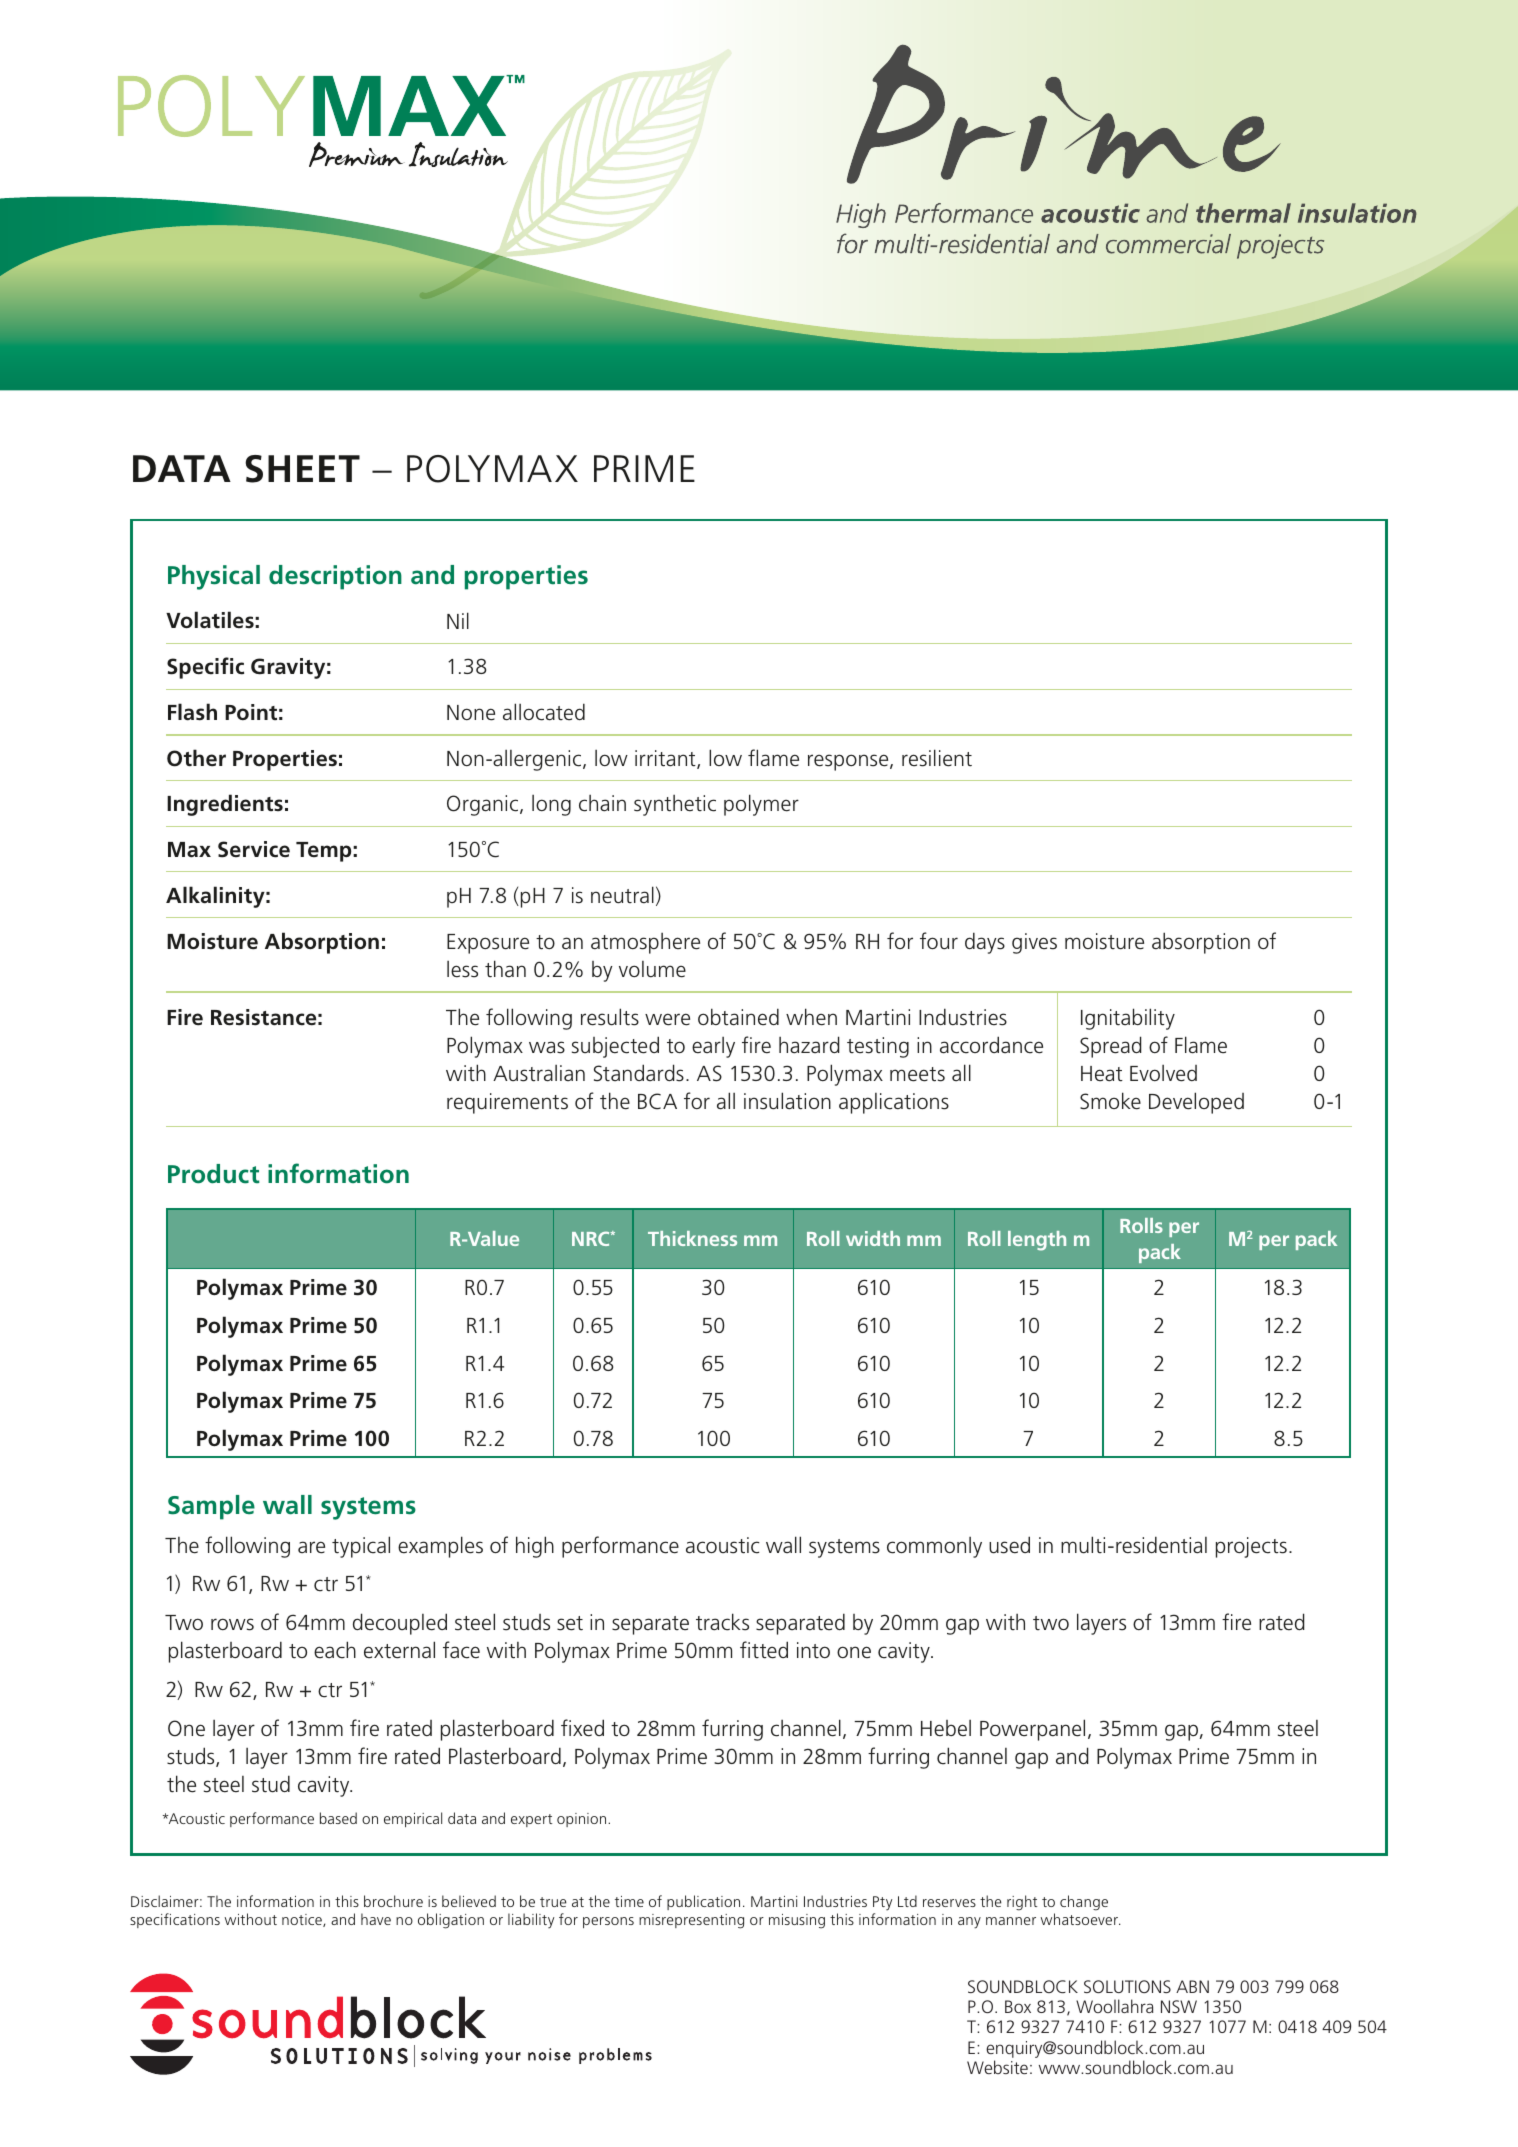  What do you see at coordinates (937, 758) in the page?
I see `resilient` at bounding box center [937, 758].
